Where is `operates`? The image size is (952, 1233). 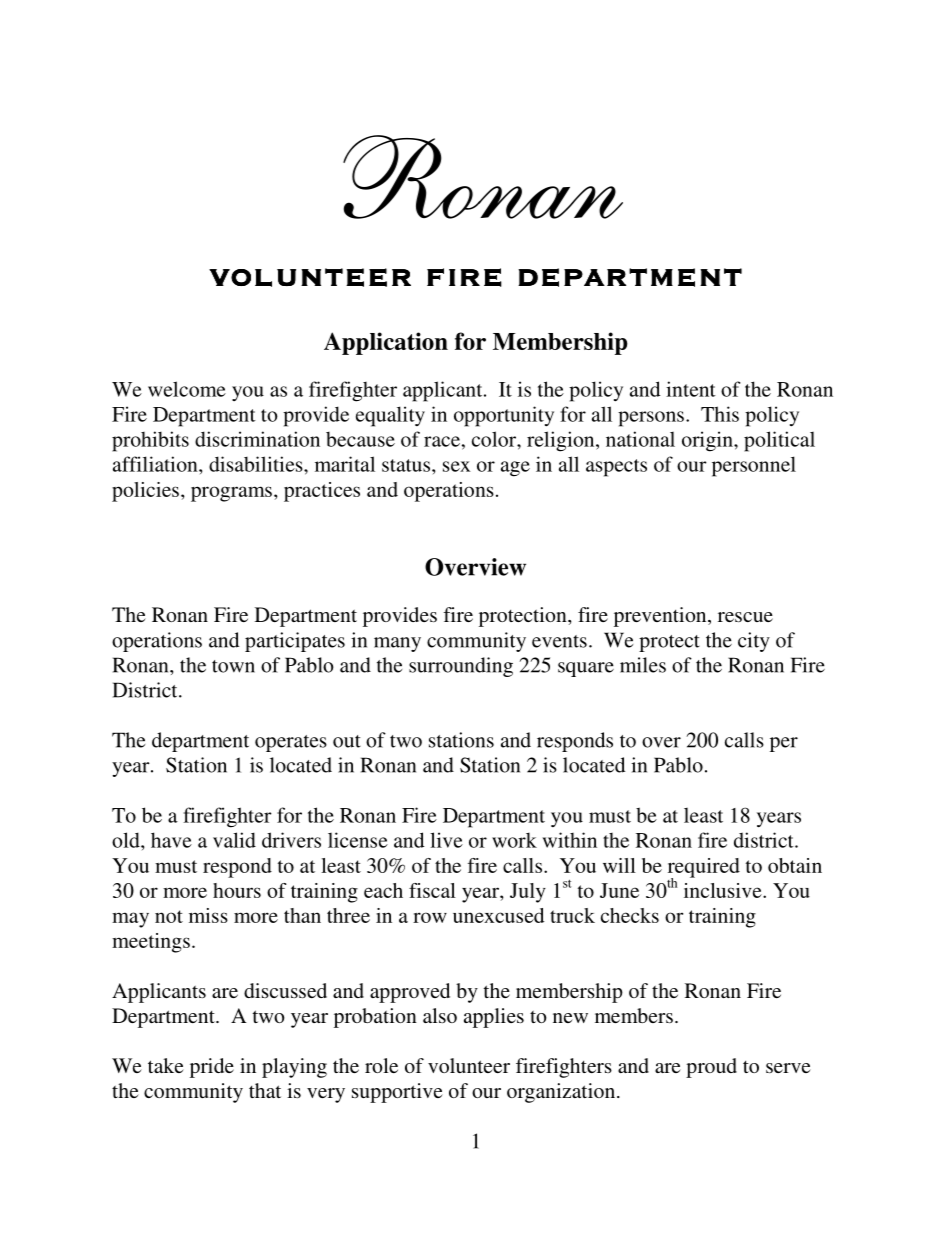 operates is located at coordinates (291, 743).
